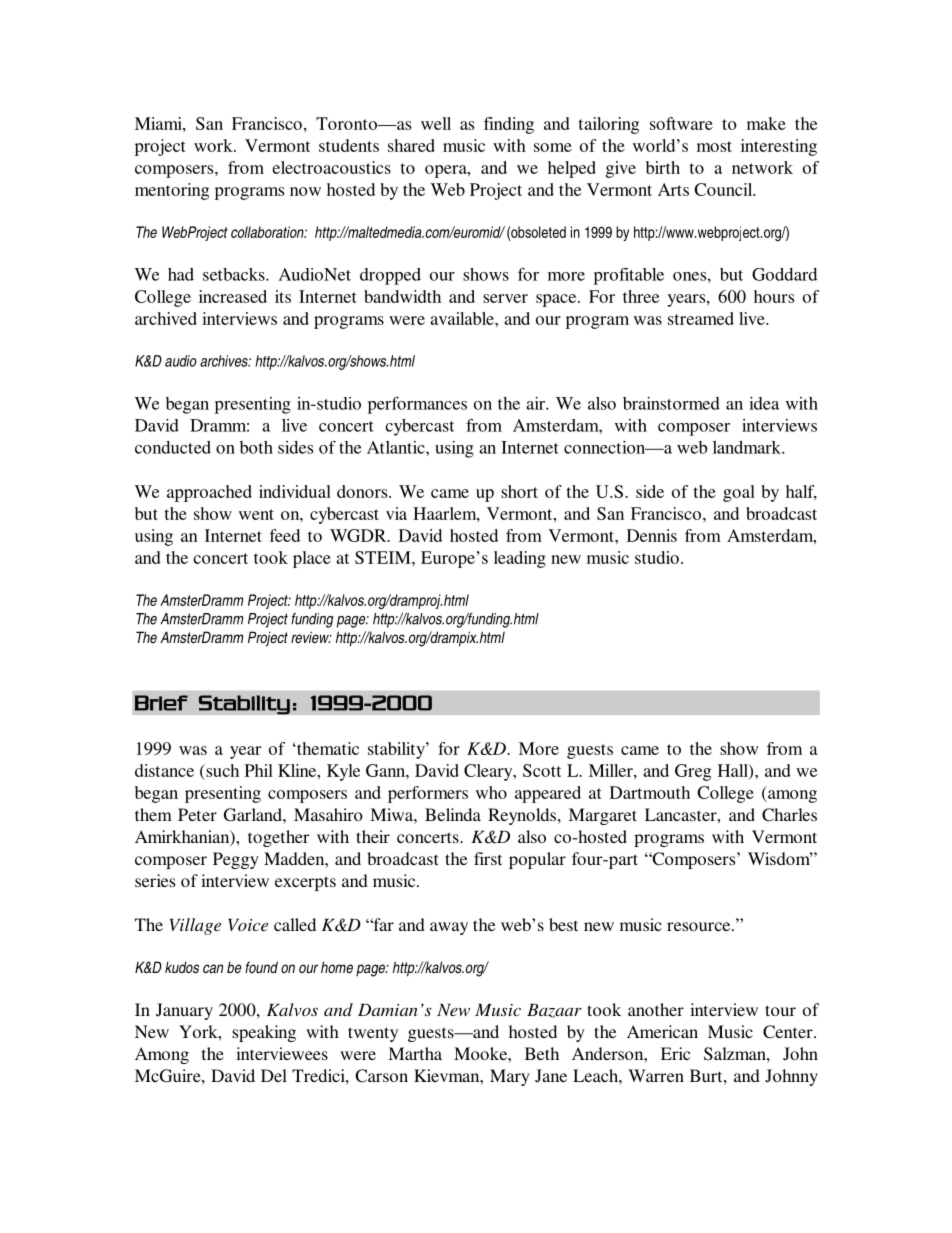  What do you see at coordinates (714, 146) in the screenshot?
I see `most` at bounding box center [714, 146].
